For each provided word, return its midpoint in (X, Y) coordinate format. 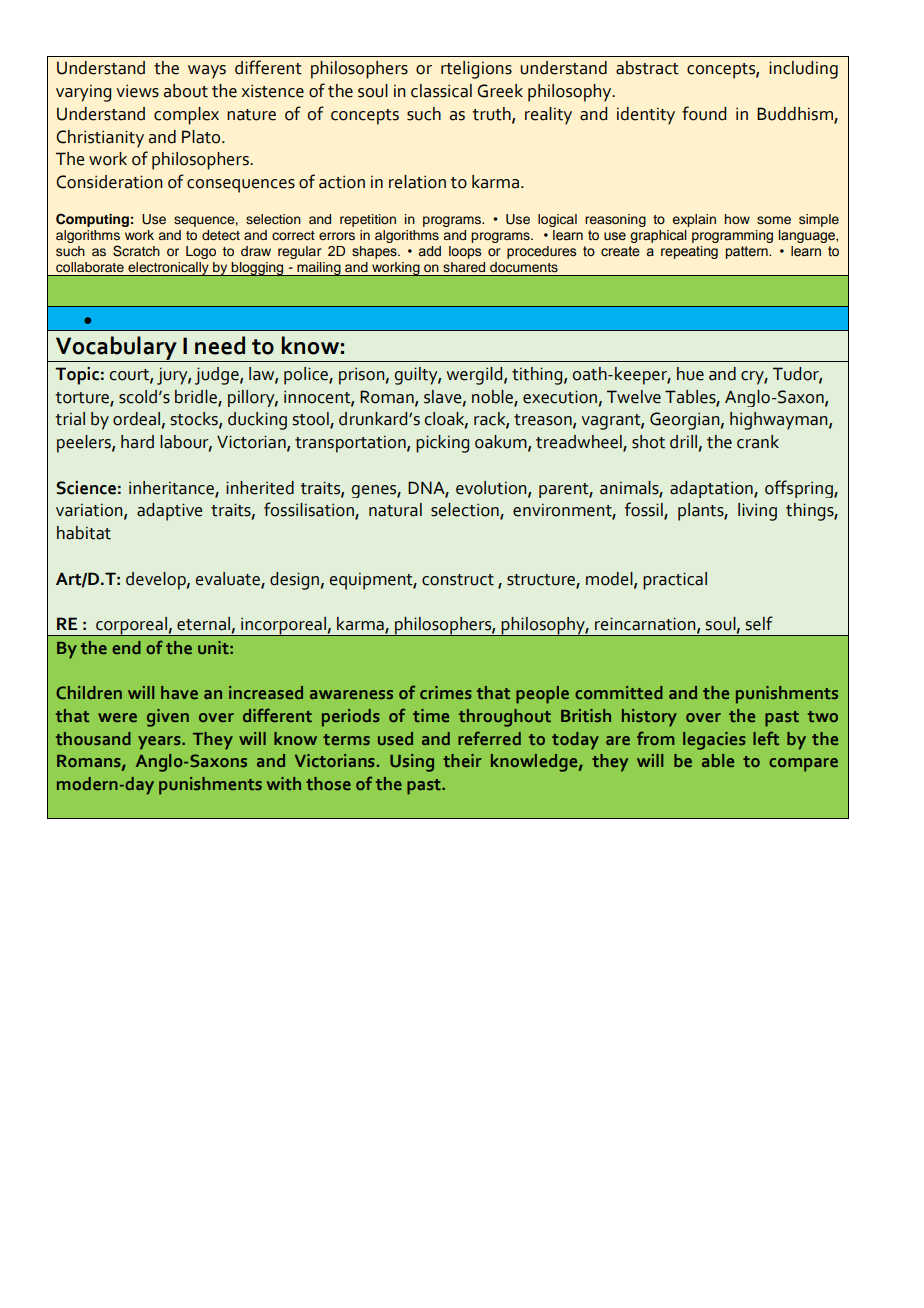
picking (442, 444)
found (704, 113)
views (137, 91)
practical (675, 581)
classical (441, 91)
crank (758, 442)
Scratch (136, 251)
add (430, 251)
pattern (748, 252)
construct (458, 580)
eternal (203, 624)
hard (137, 442)
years (160, 743)
